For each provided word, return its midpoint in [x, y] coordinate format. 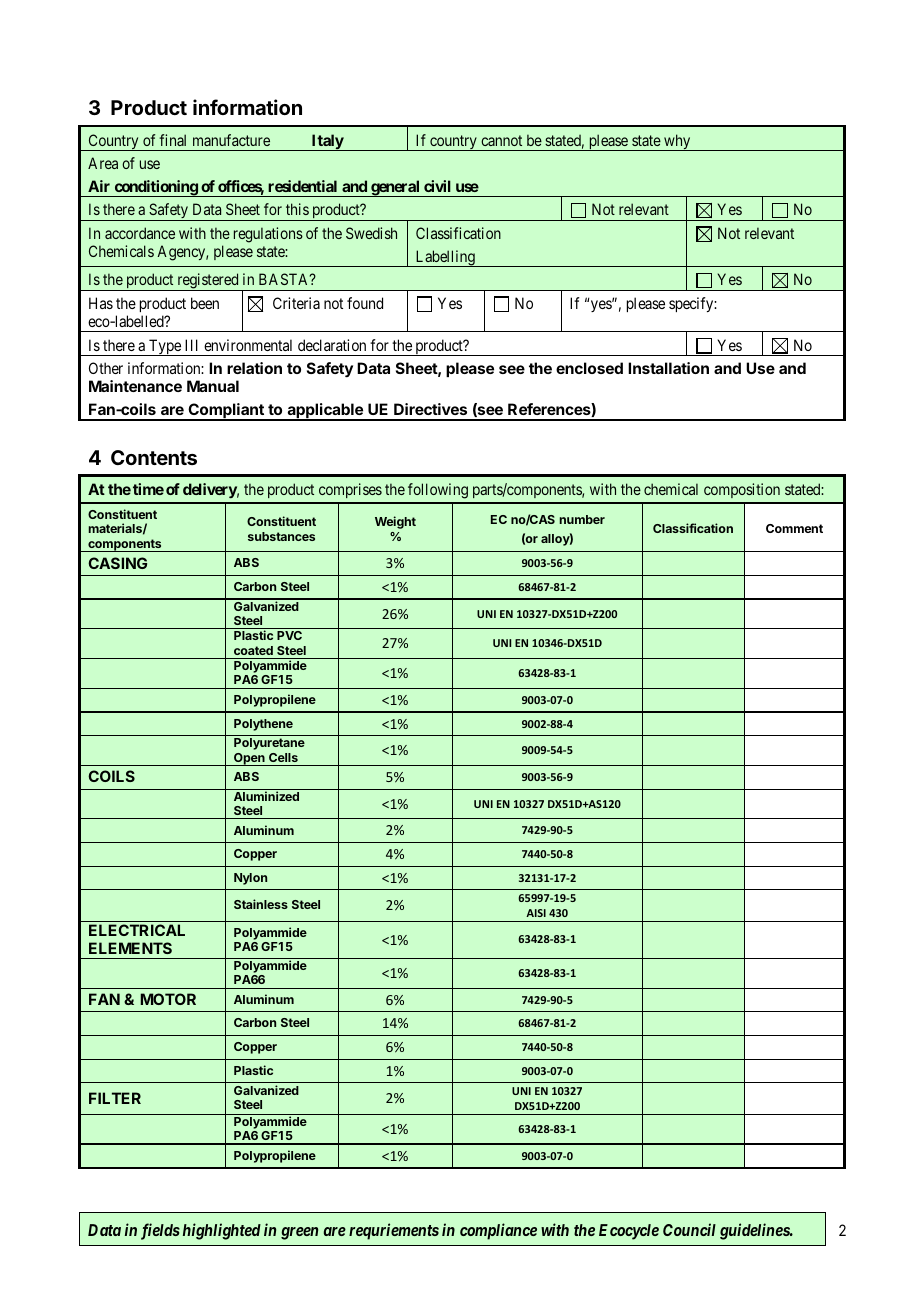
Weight [395, 522]
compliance [498, 1231]
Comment [794, 528]
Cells [283, 757]
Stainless [261, 904]
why [677, 142]
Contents [154, 457]
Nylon [250, 879]
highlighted [222, 1231]
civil [437, 186]
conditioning [155, 188]
